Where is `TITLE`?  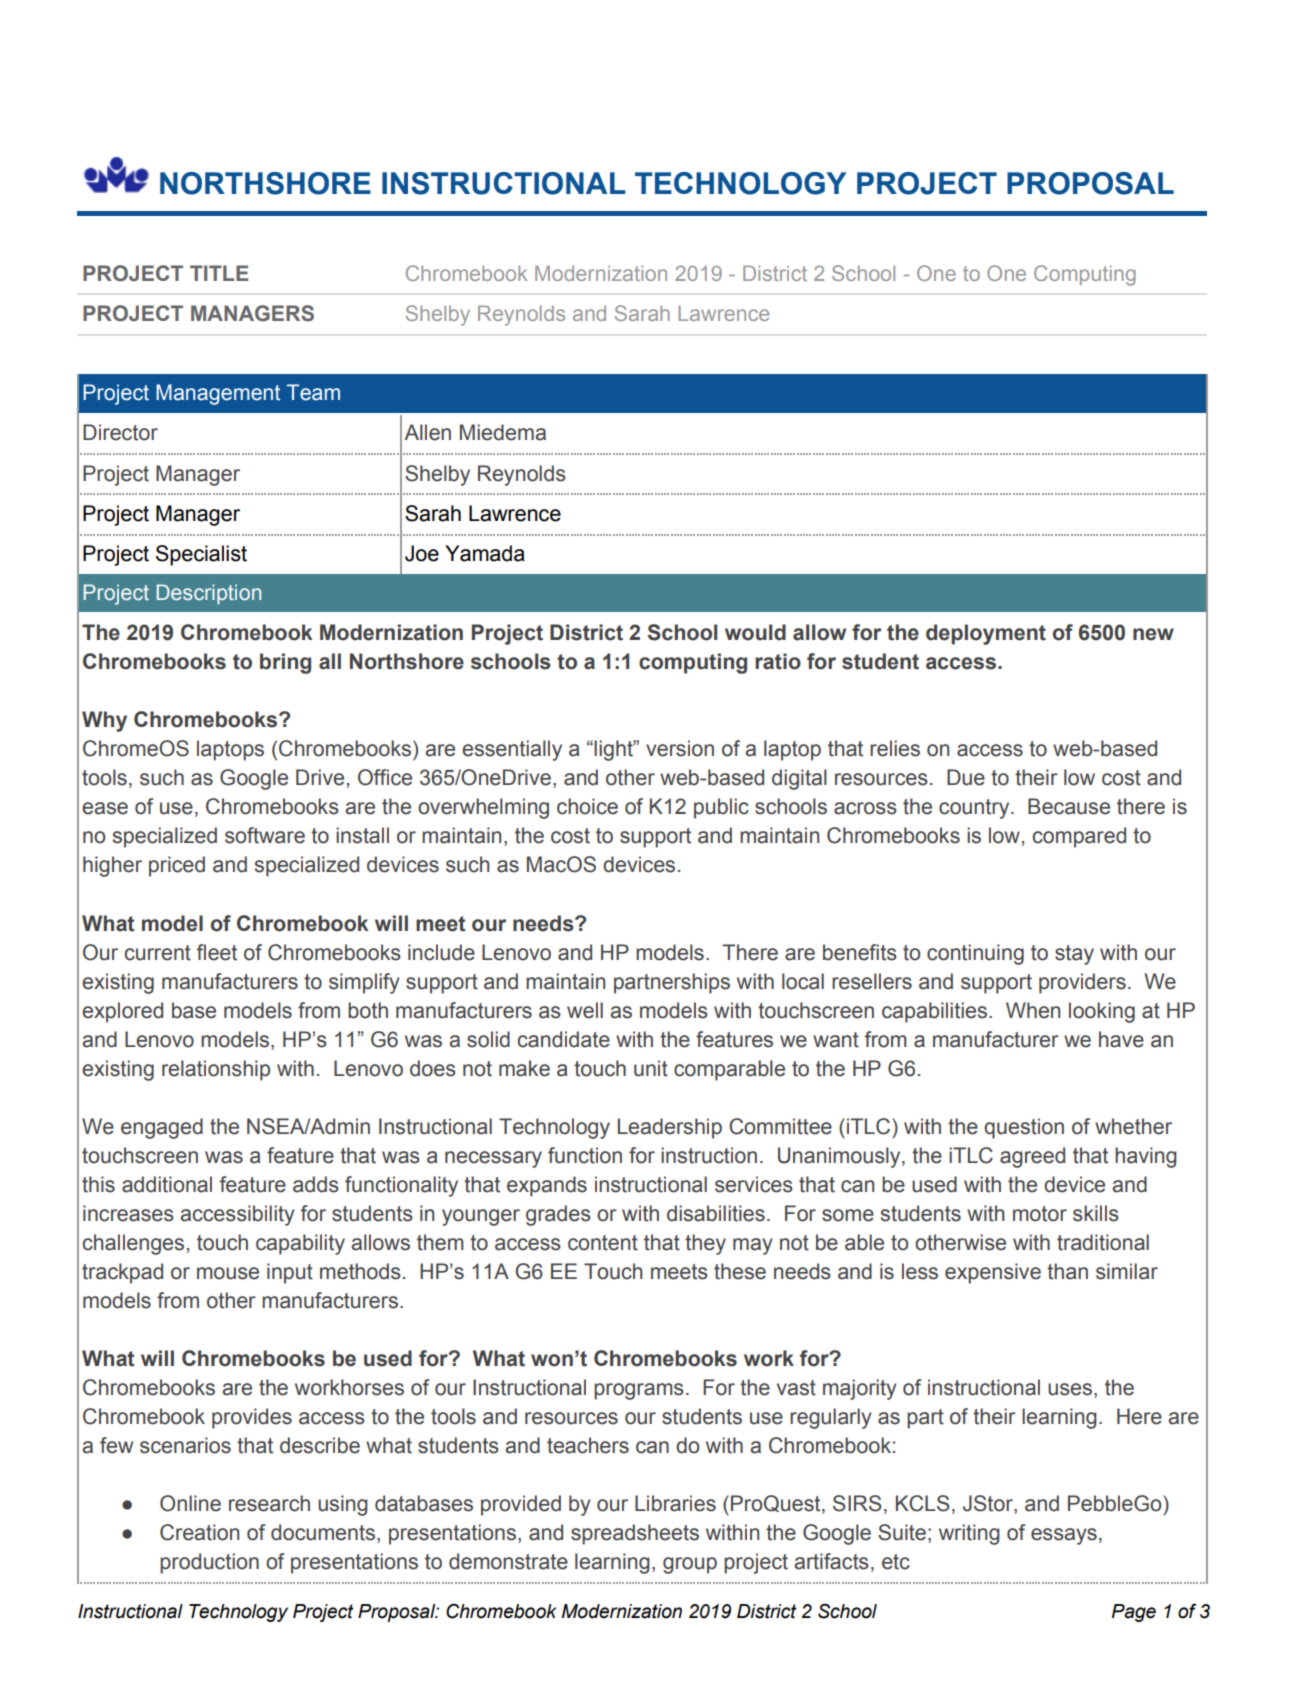 TITLE is located at coordinates (219, 273).
